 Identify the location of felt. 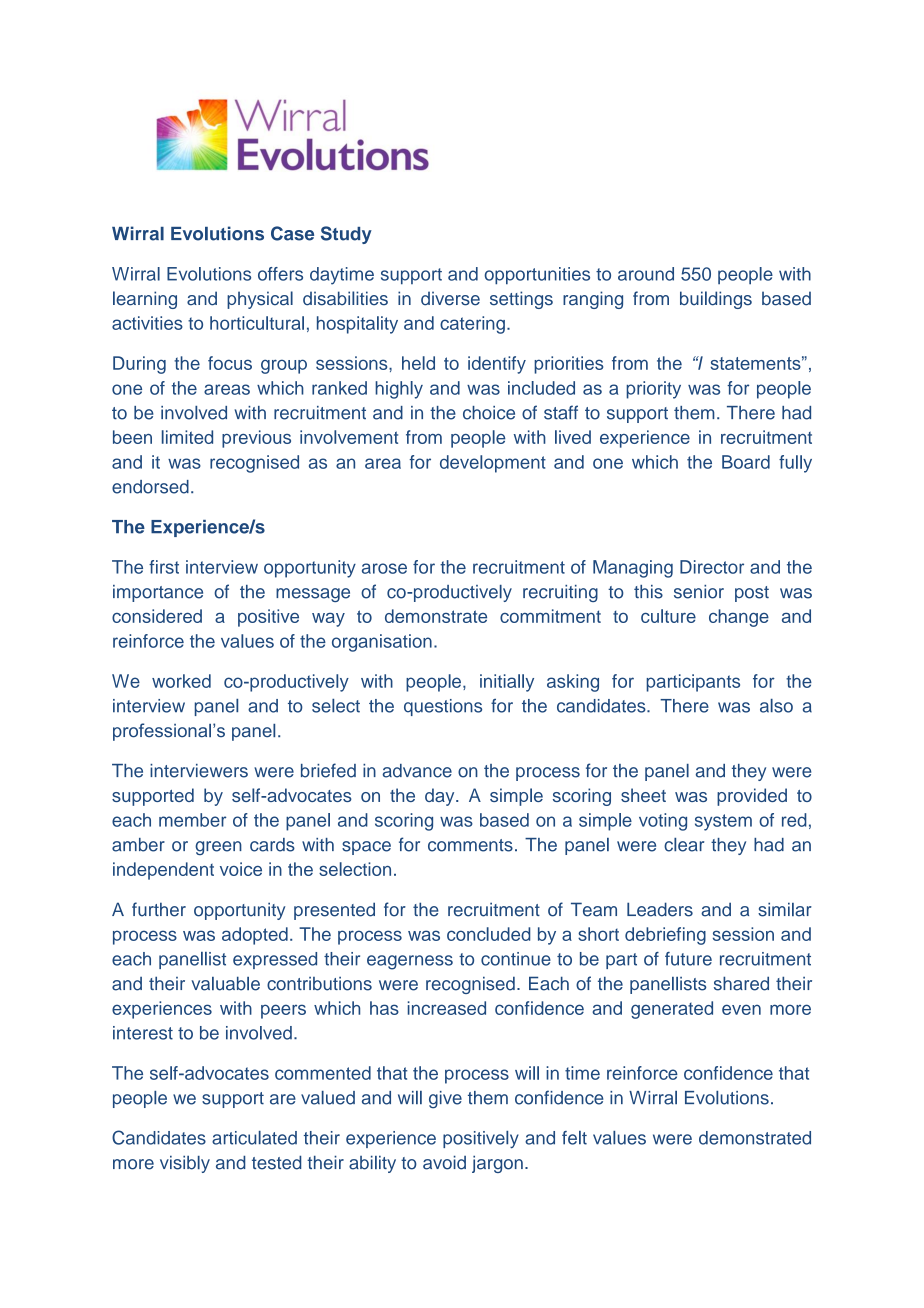
(574, 1138).
